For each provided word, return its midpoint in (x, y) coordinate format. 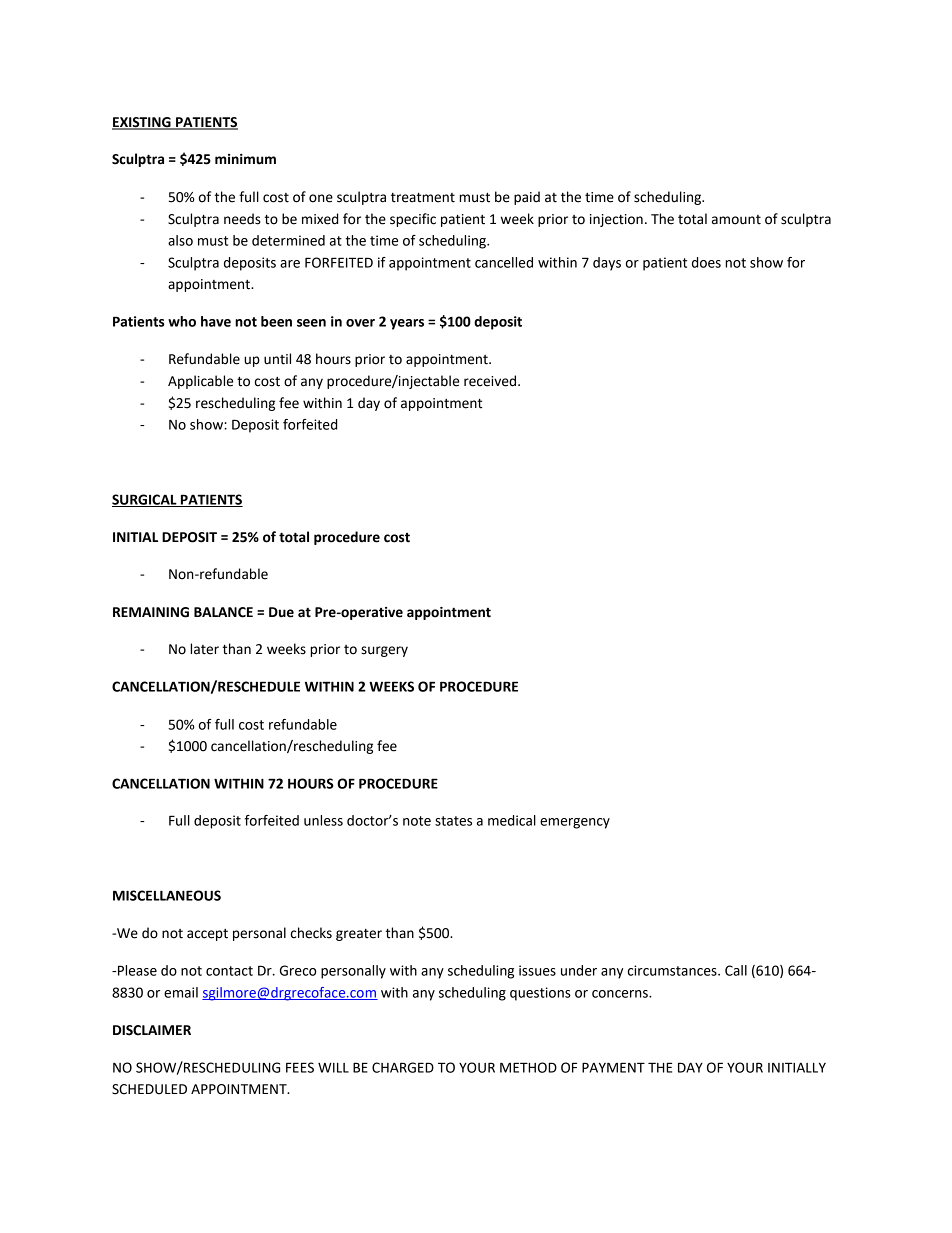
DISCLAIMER (152, 1030)
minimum (245, 159)
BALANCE (223, 612)
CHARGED (403, 1067)
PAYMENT (613, 1067)
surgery (384, 651)
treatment (423, 198)
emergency (575, 823)
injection (616, 220)
